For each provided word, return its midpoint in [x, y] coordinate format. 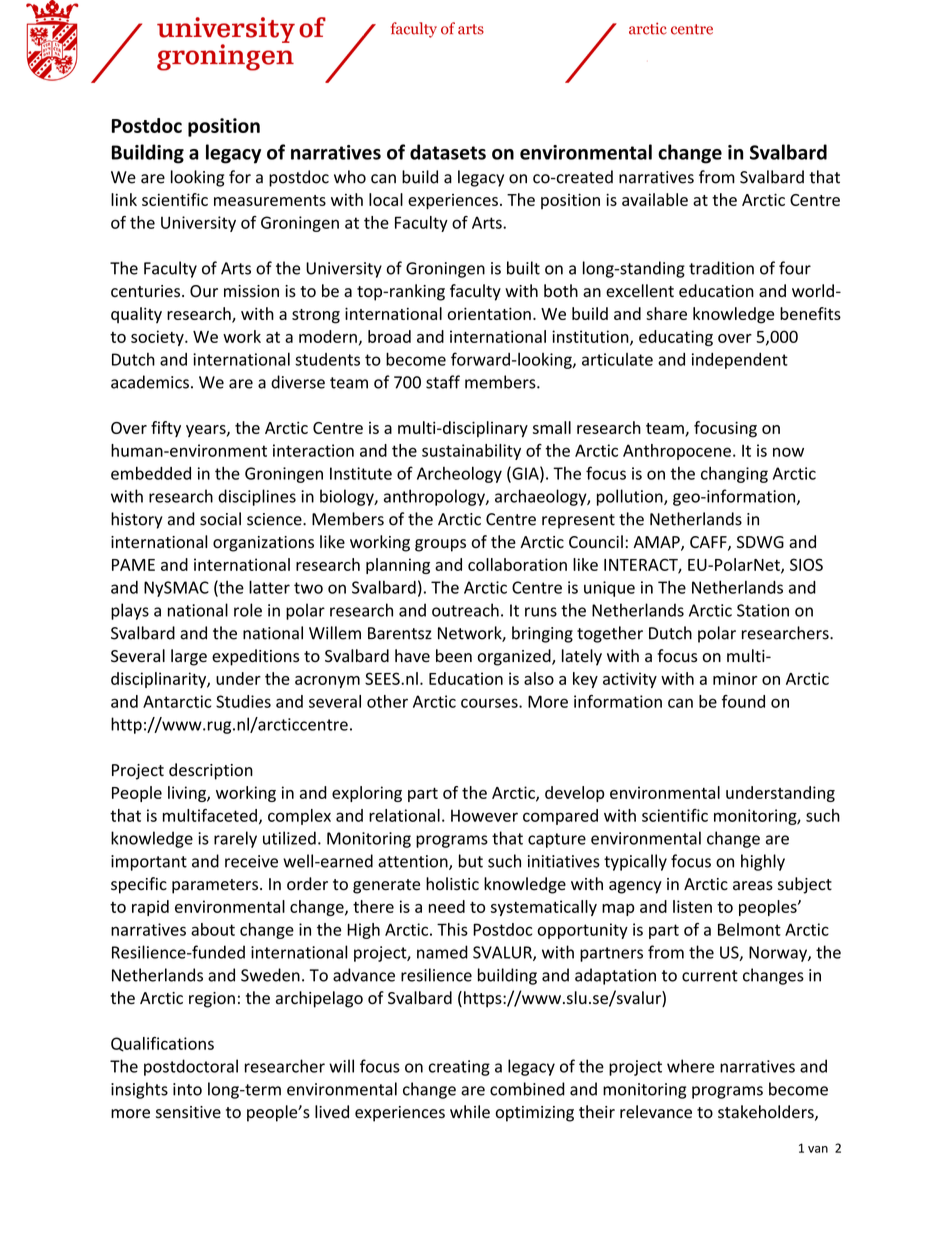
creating [459, 1068]
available [655, 199]
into [187, 1089]
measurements [270, 200]
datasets [448, 152]
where [690, 1066]
